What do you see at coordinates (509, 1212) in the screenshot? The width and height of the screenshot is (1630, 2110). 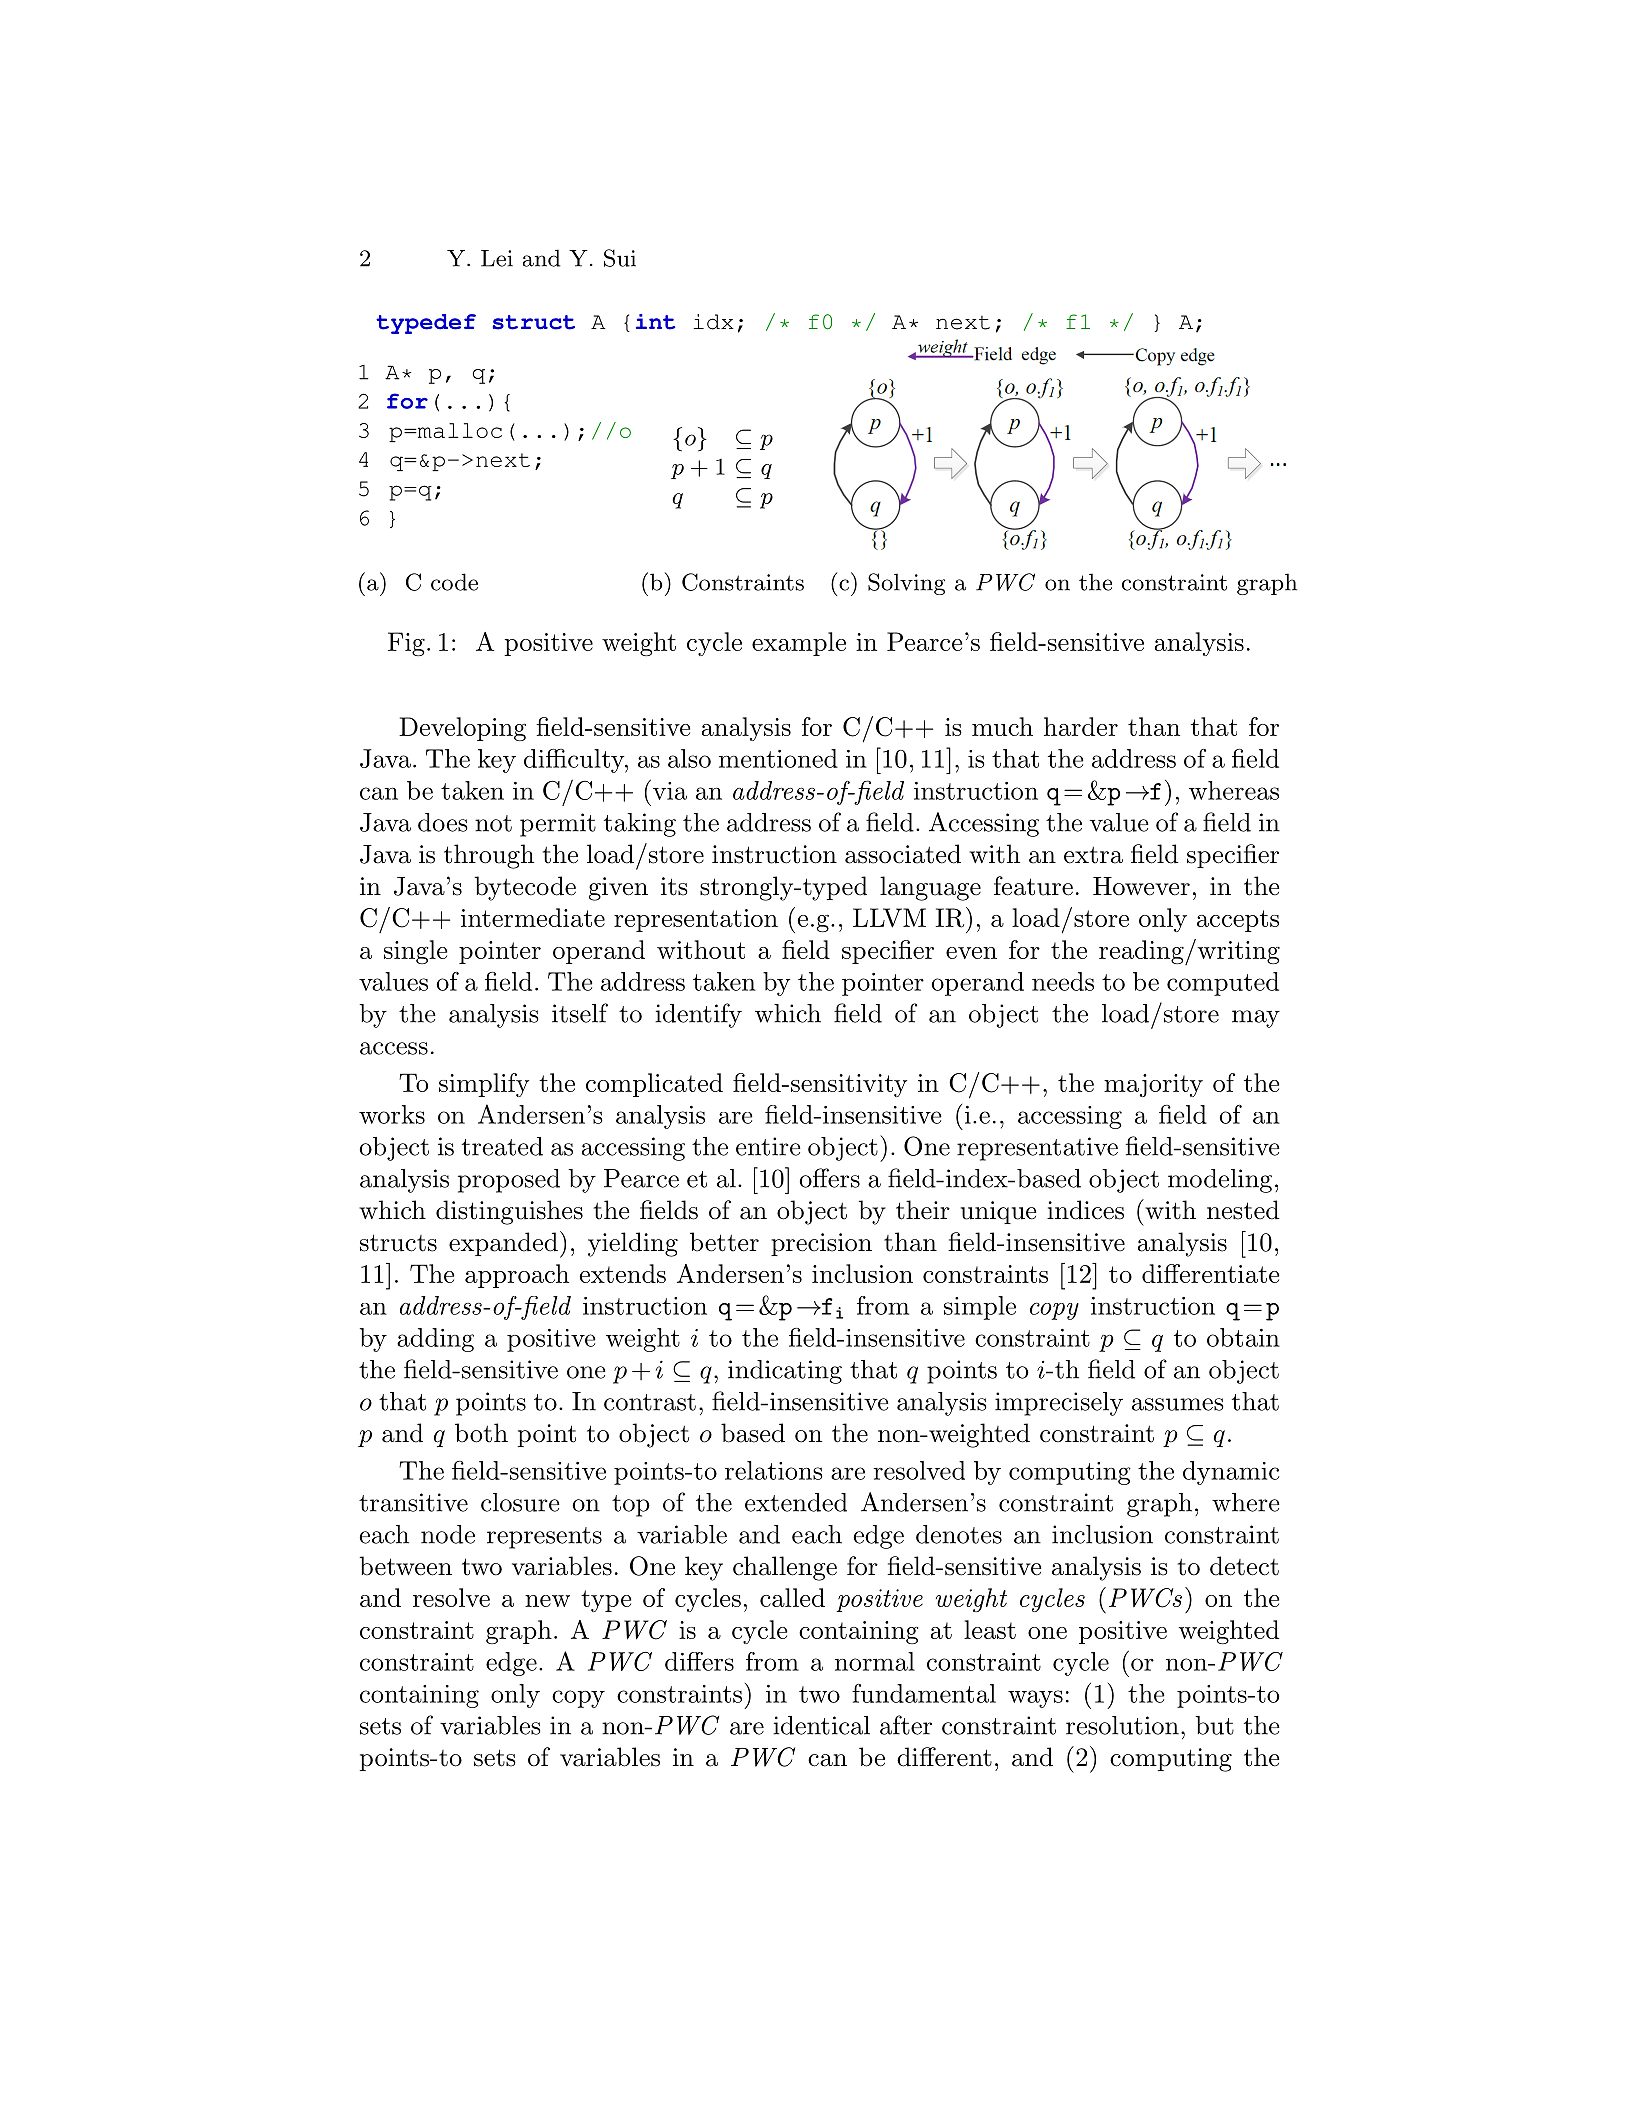 I see `distinguishes` at bounding box center [509, 1212].
